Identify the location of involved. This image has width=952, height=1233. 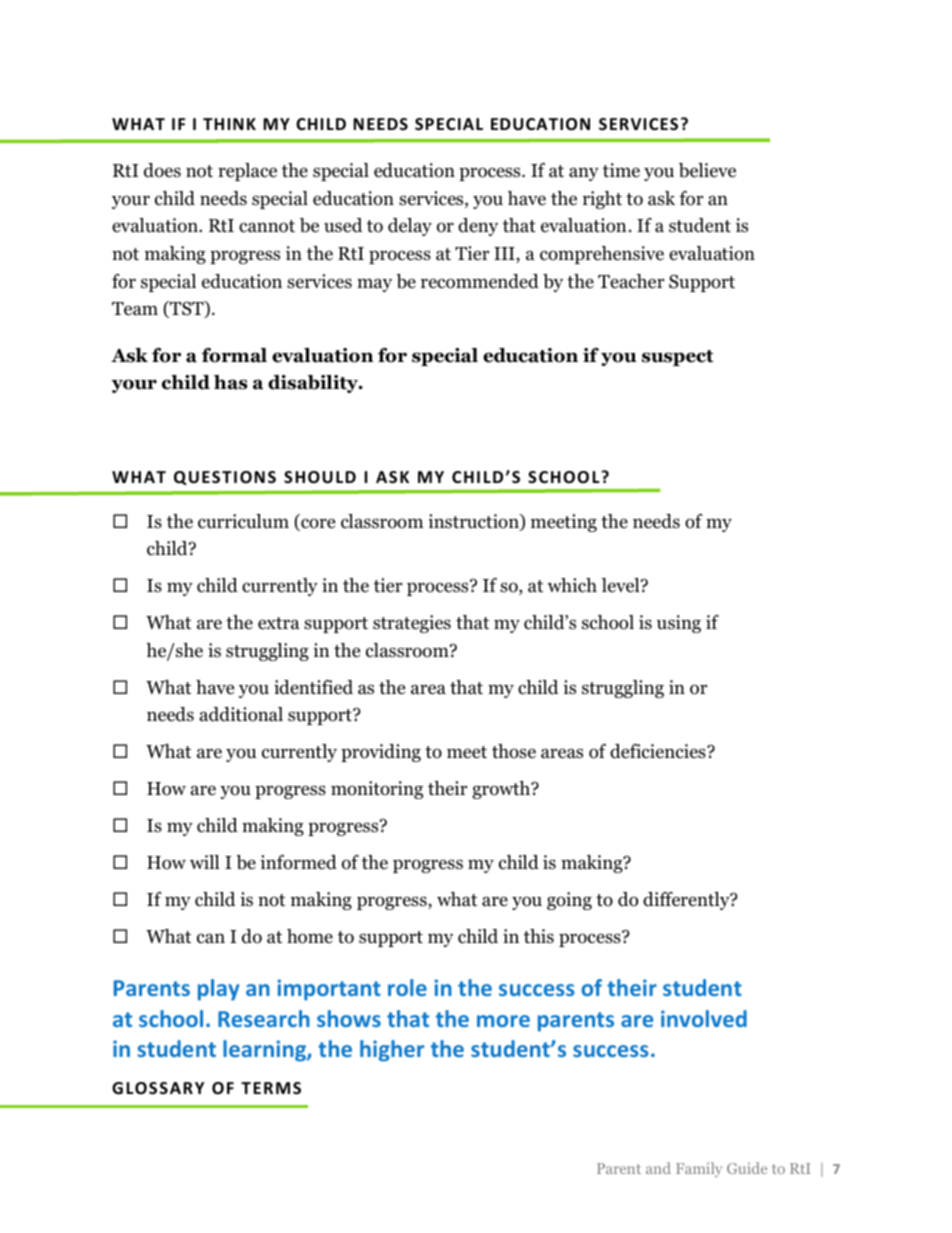
(704, 1018).
